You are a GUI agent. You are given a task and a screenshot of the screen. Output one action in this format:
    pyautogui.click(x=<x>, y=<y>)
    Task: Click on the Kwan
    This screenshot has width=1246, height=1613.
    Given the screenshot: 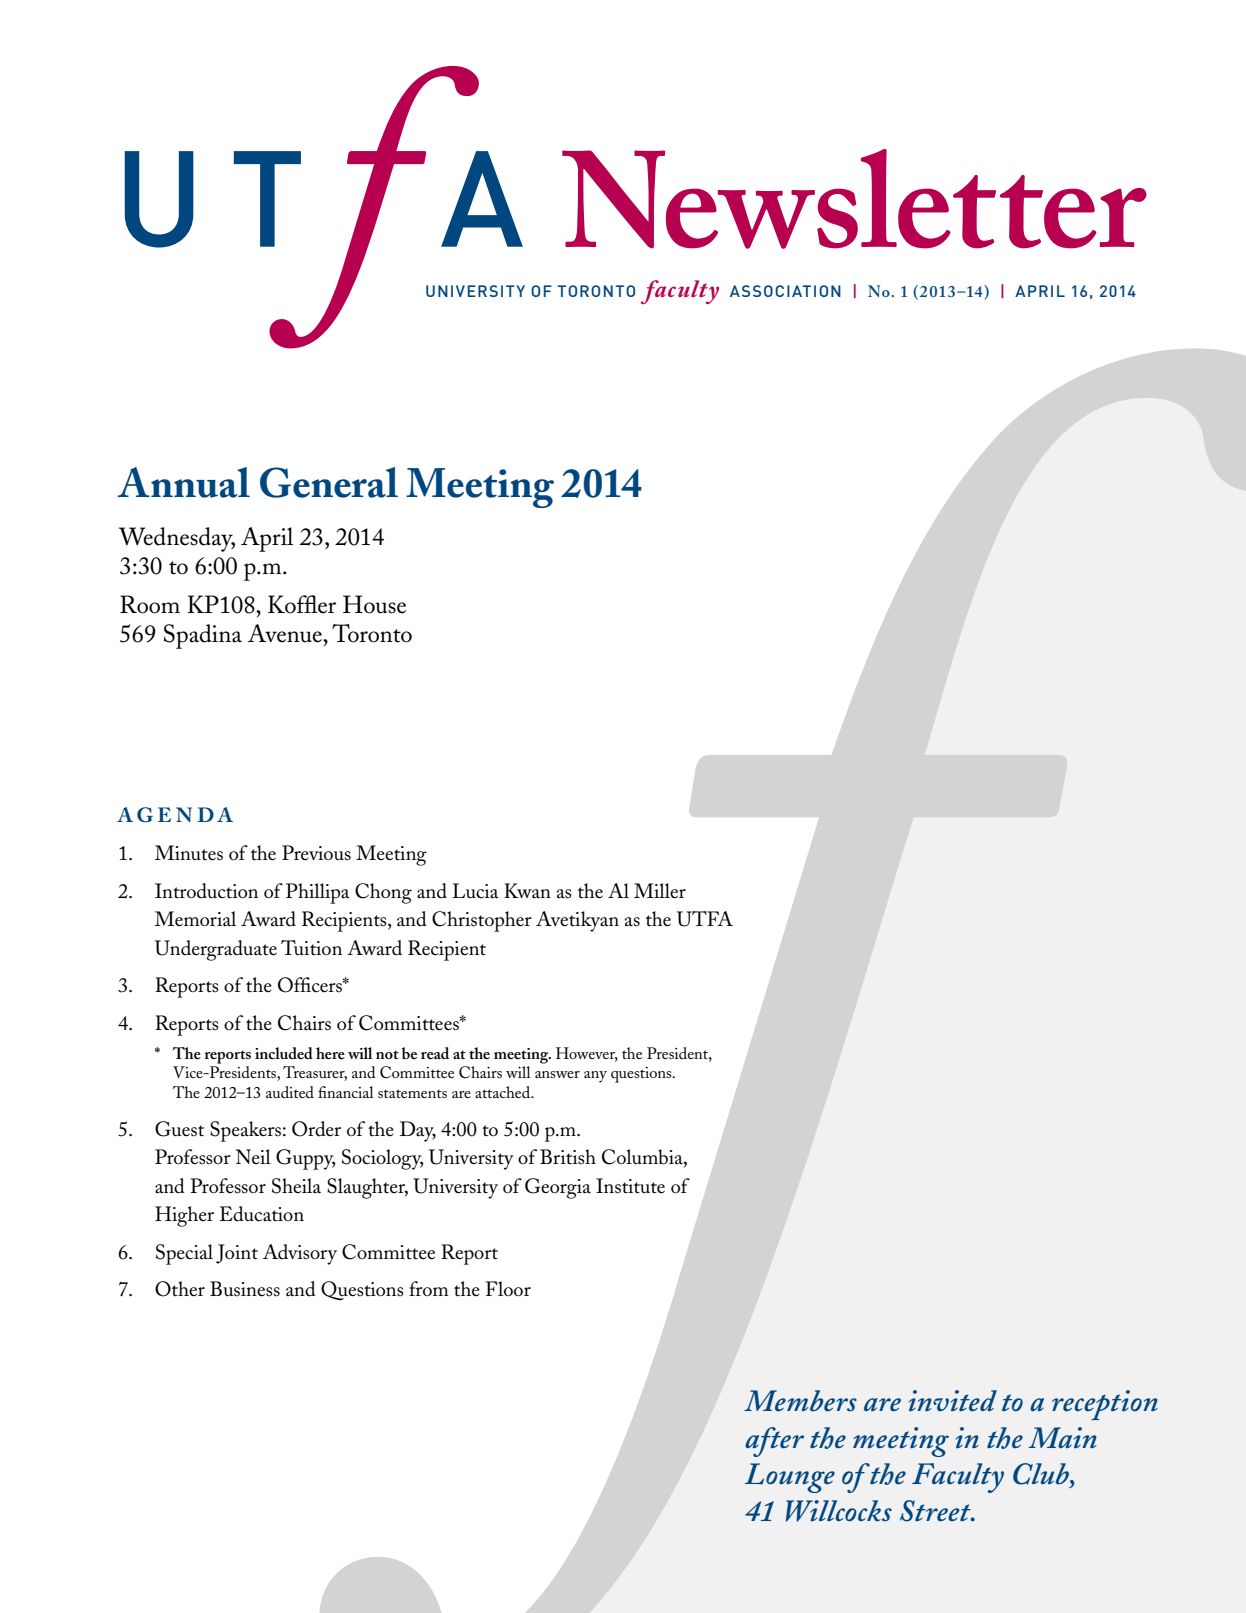 What is the action you would take?
    pyautogui.click(x=527, y=891)
